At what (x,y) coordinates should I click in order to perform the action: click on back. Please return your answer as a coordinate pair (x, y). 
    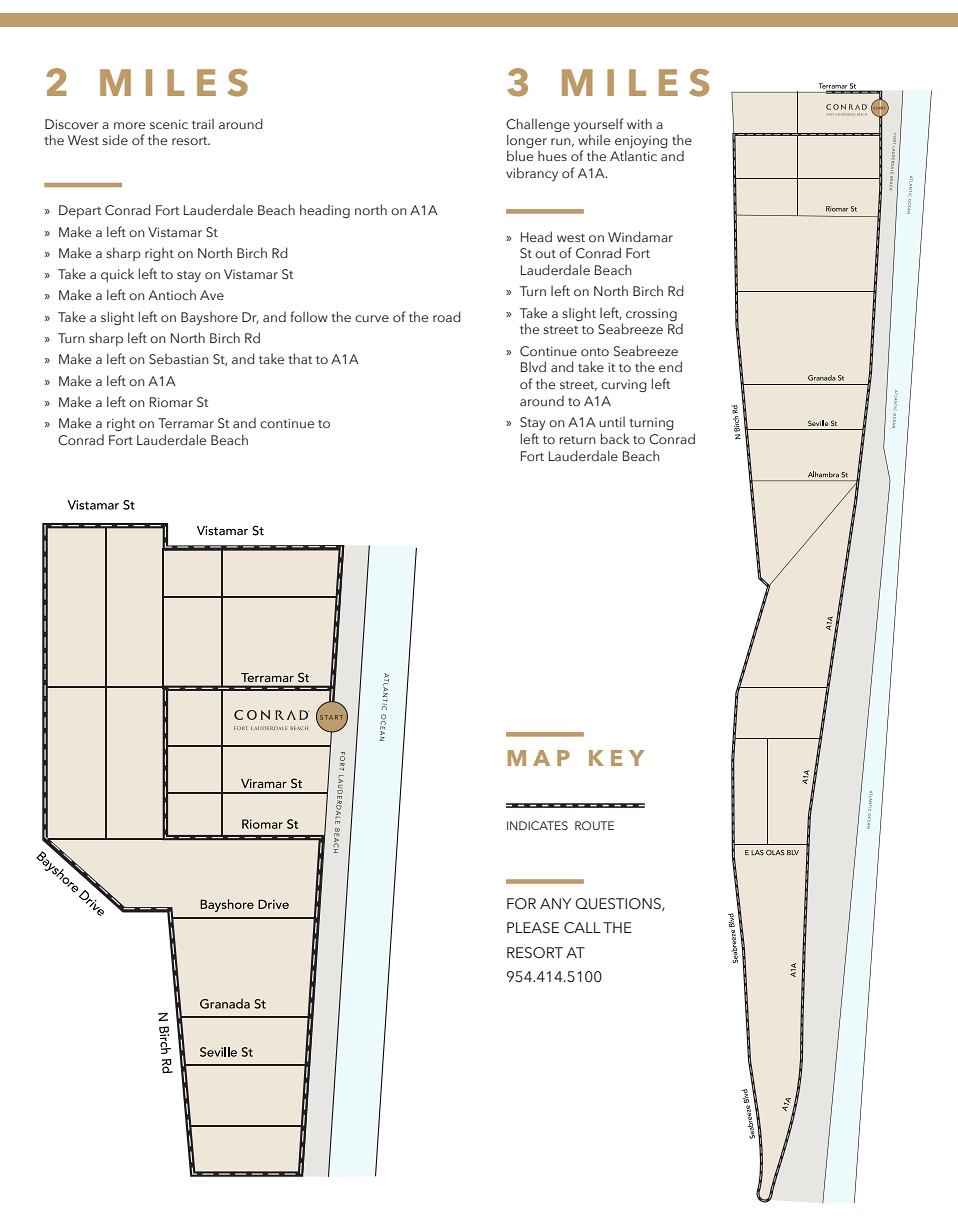
    Looking at the image, I should click on (615, 438).
